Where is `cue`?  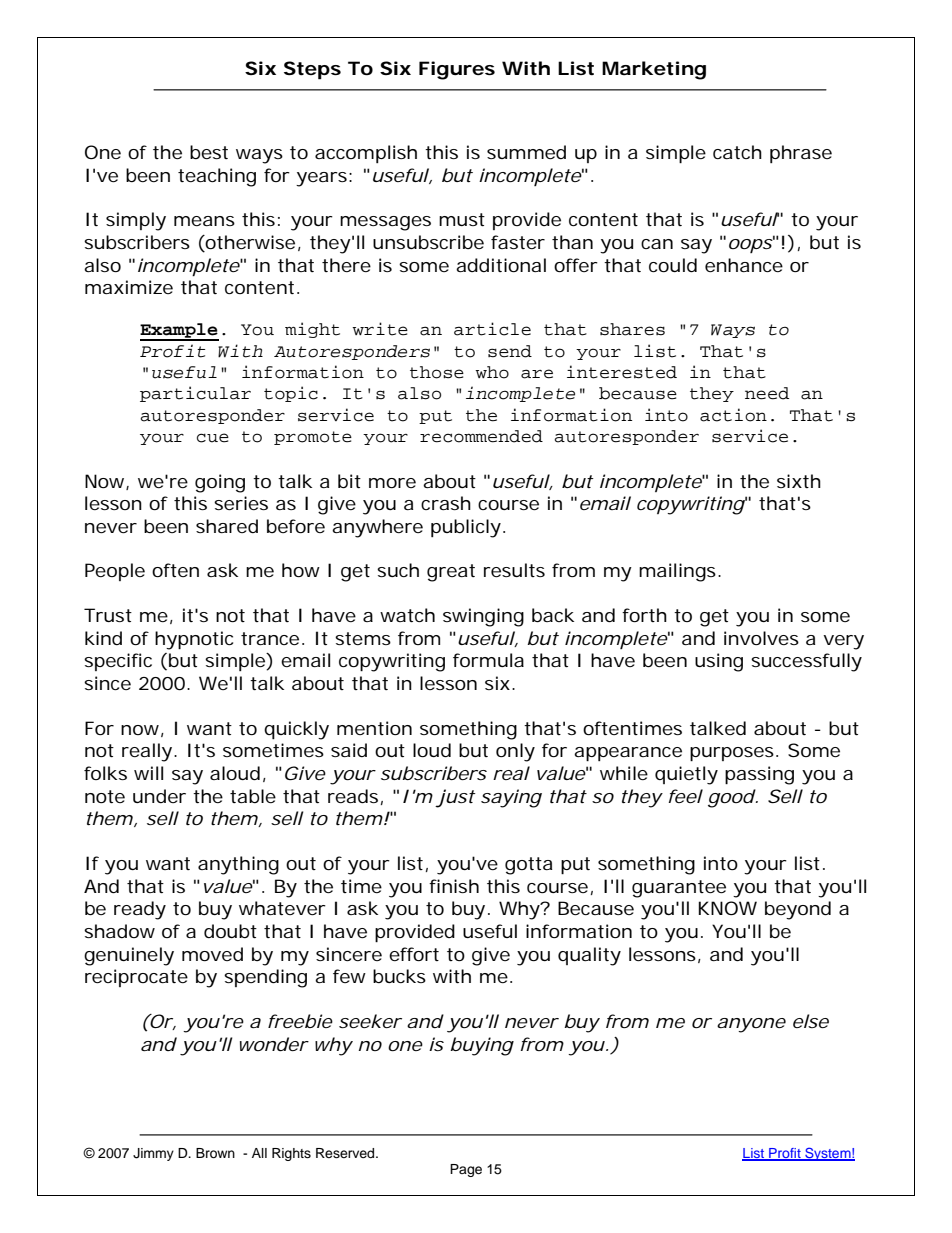
cue is located at coordinates (213, 438).
